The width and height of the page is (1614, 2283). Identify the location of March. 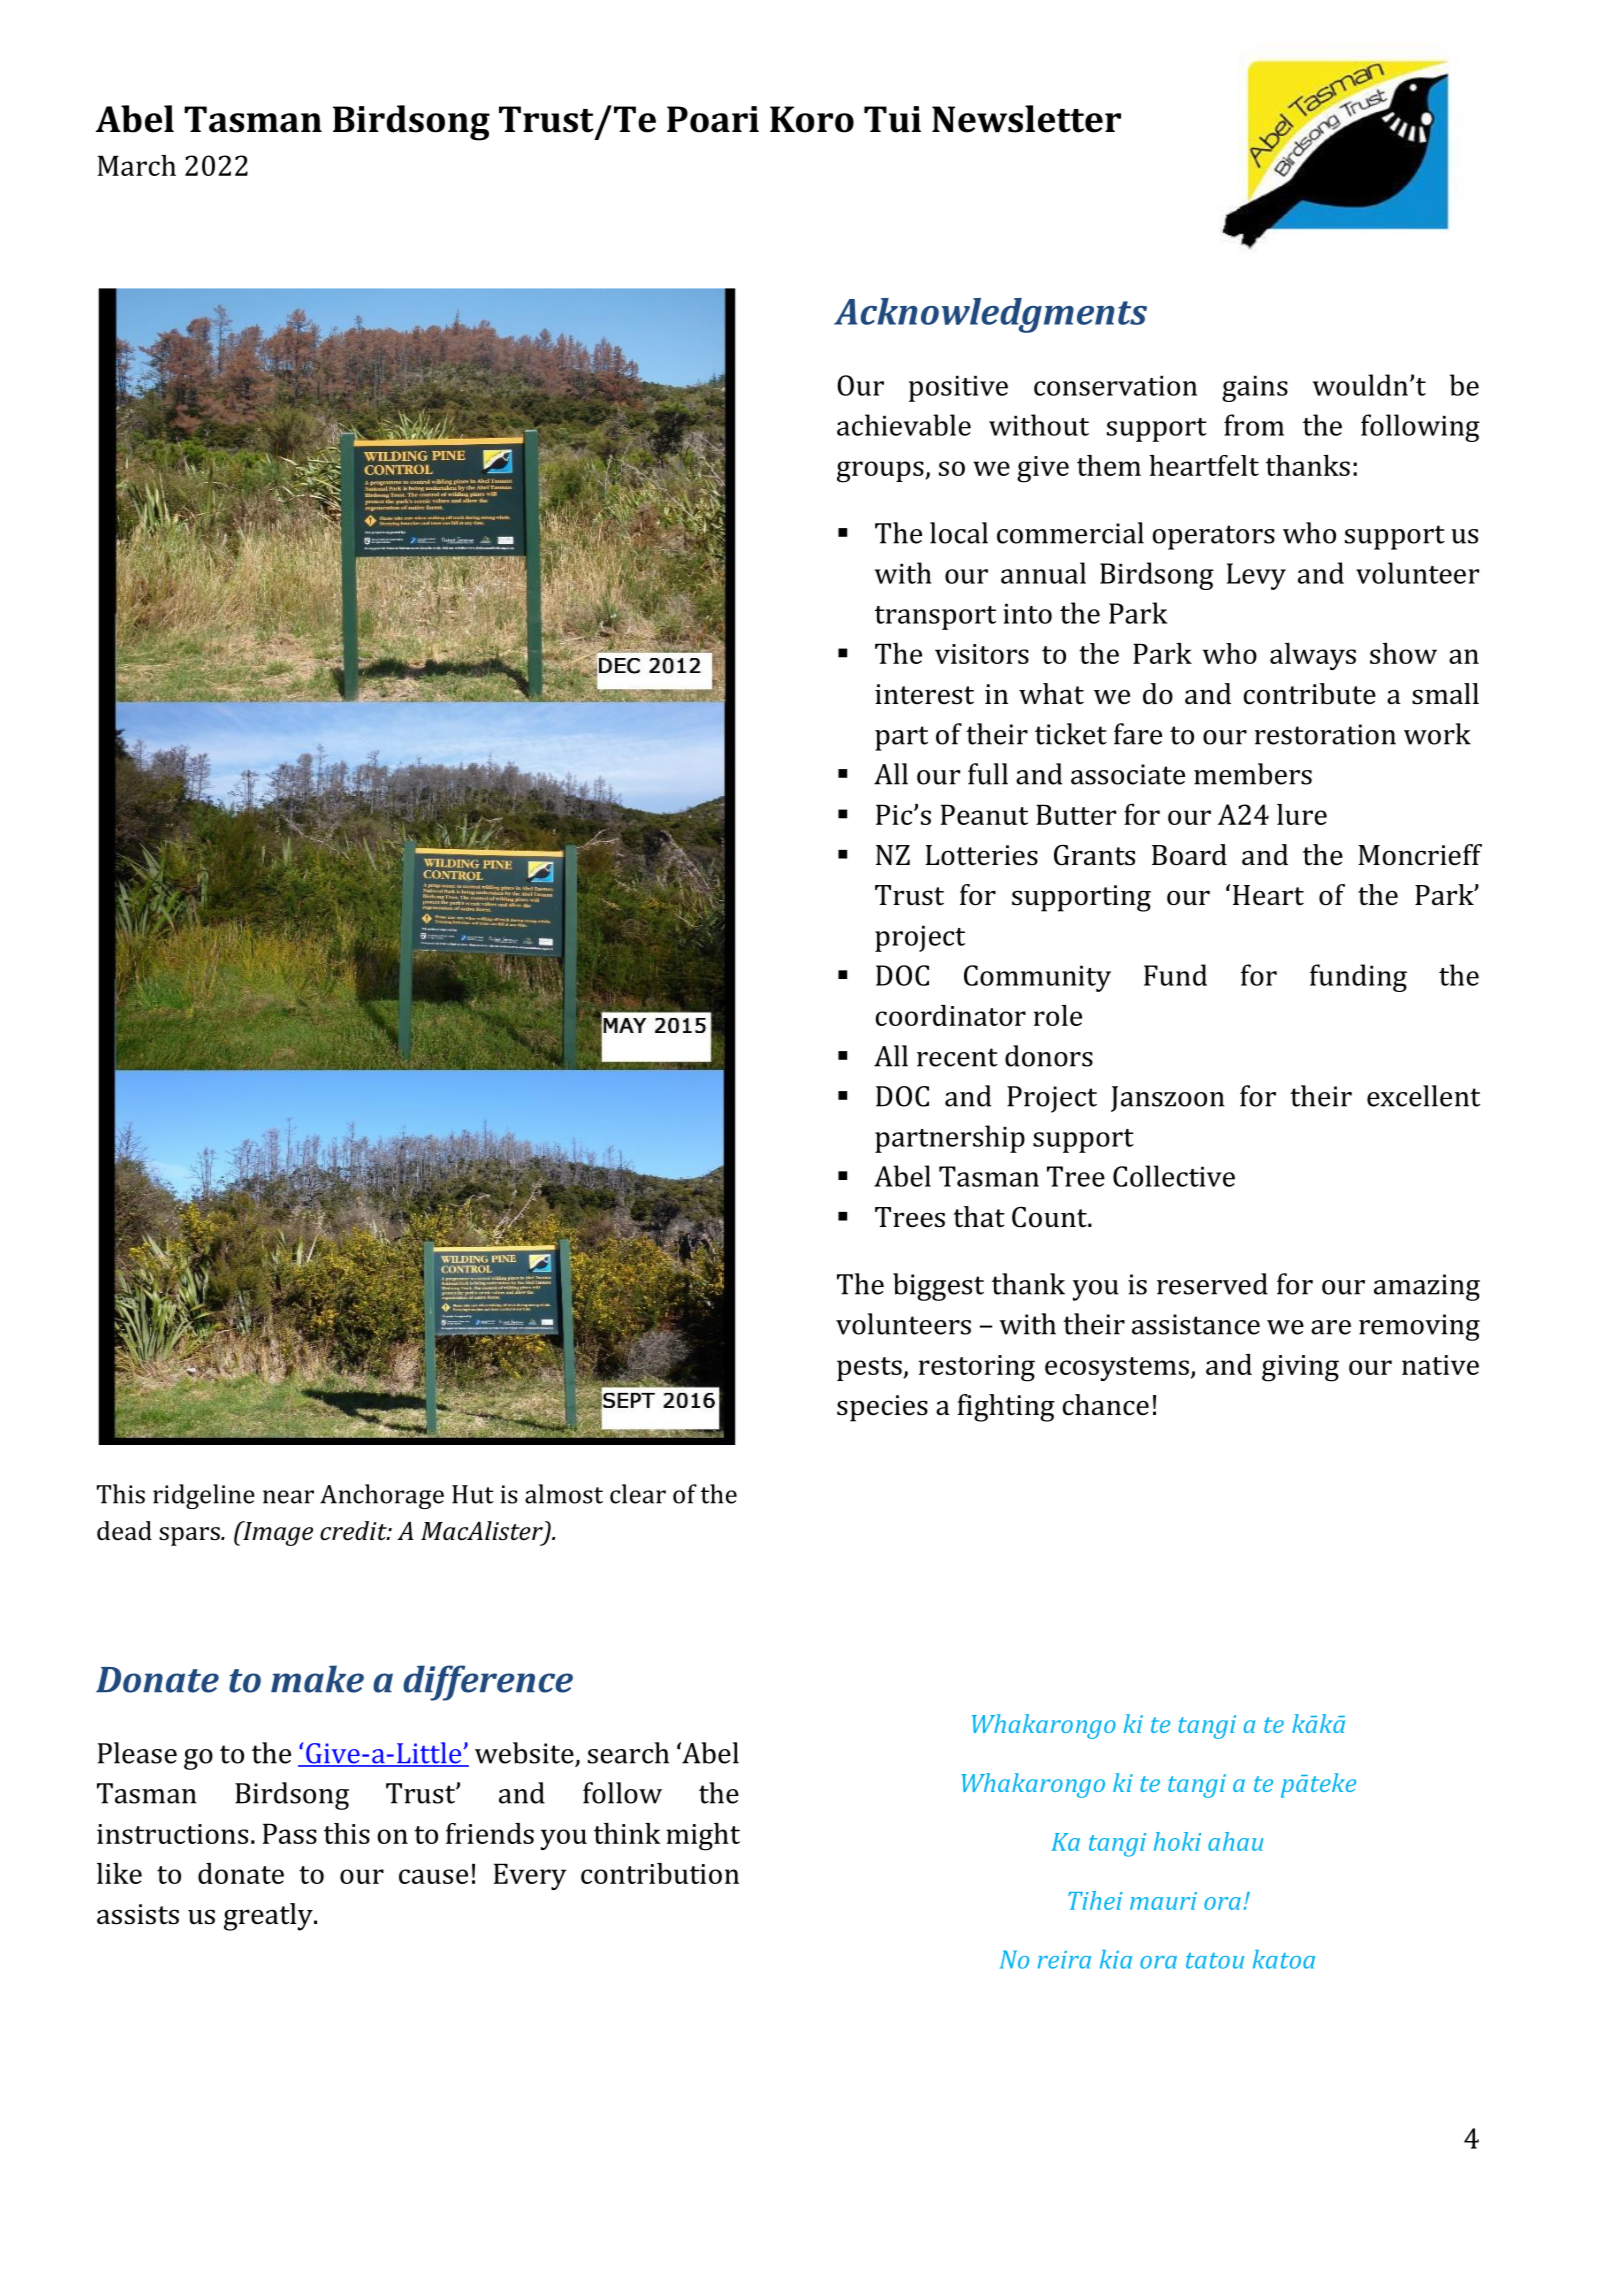
(136, 165).
